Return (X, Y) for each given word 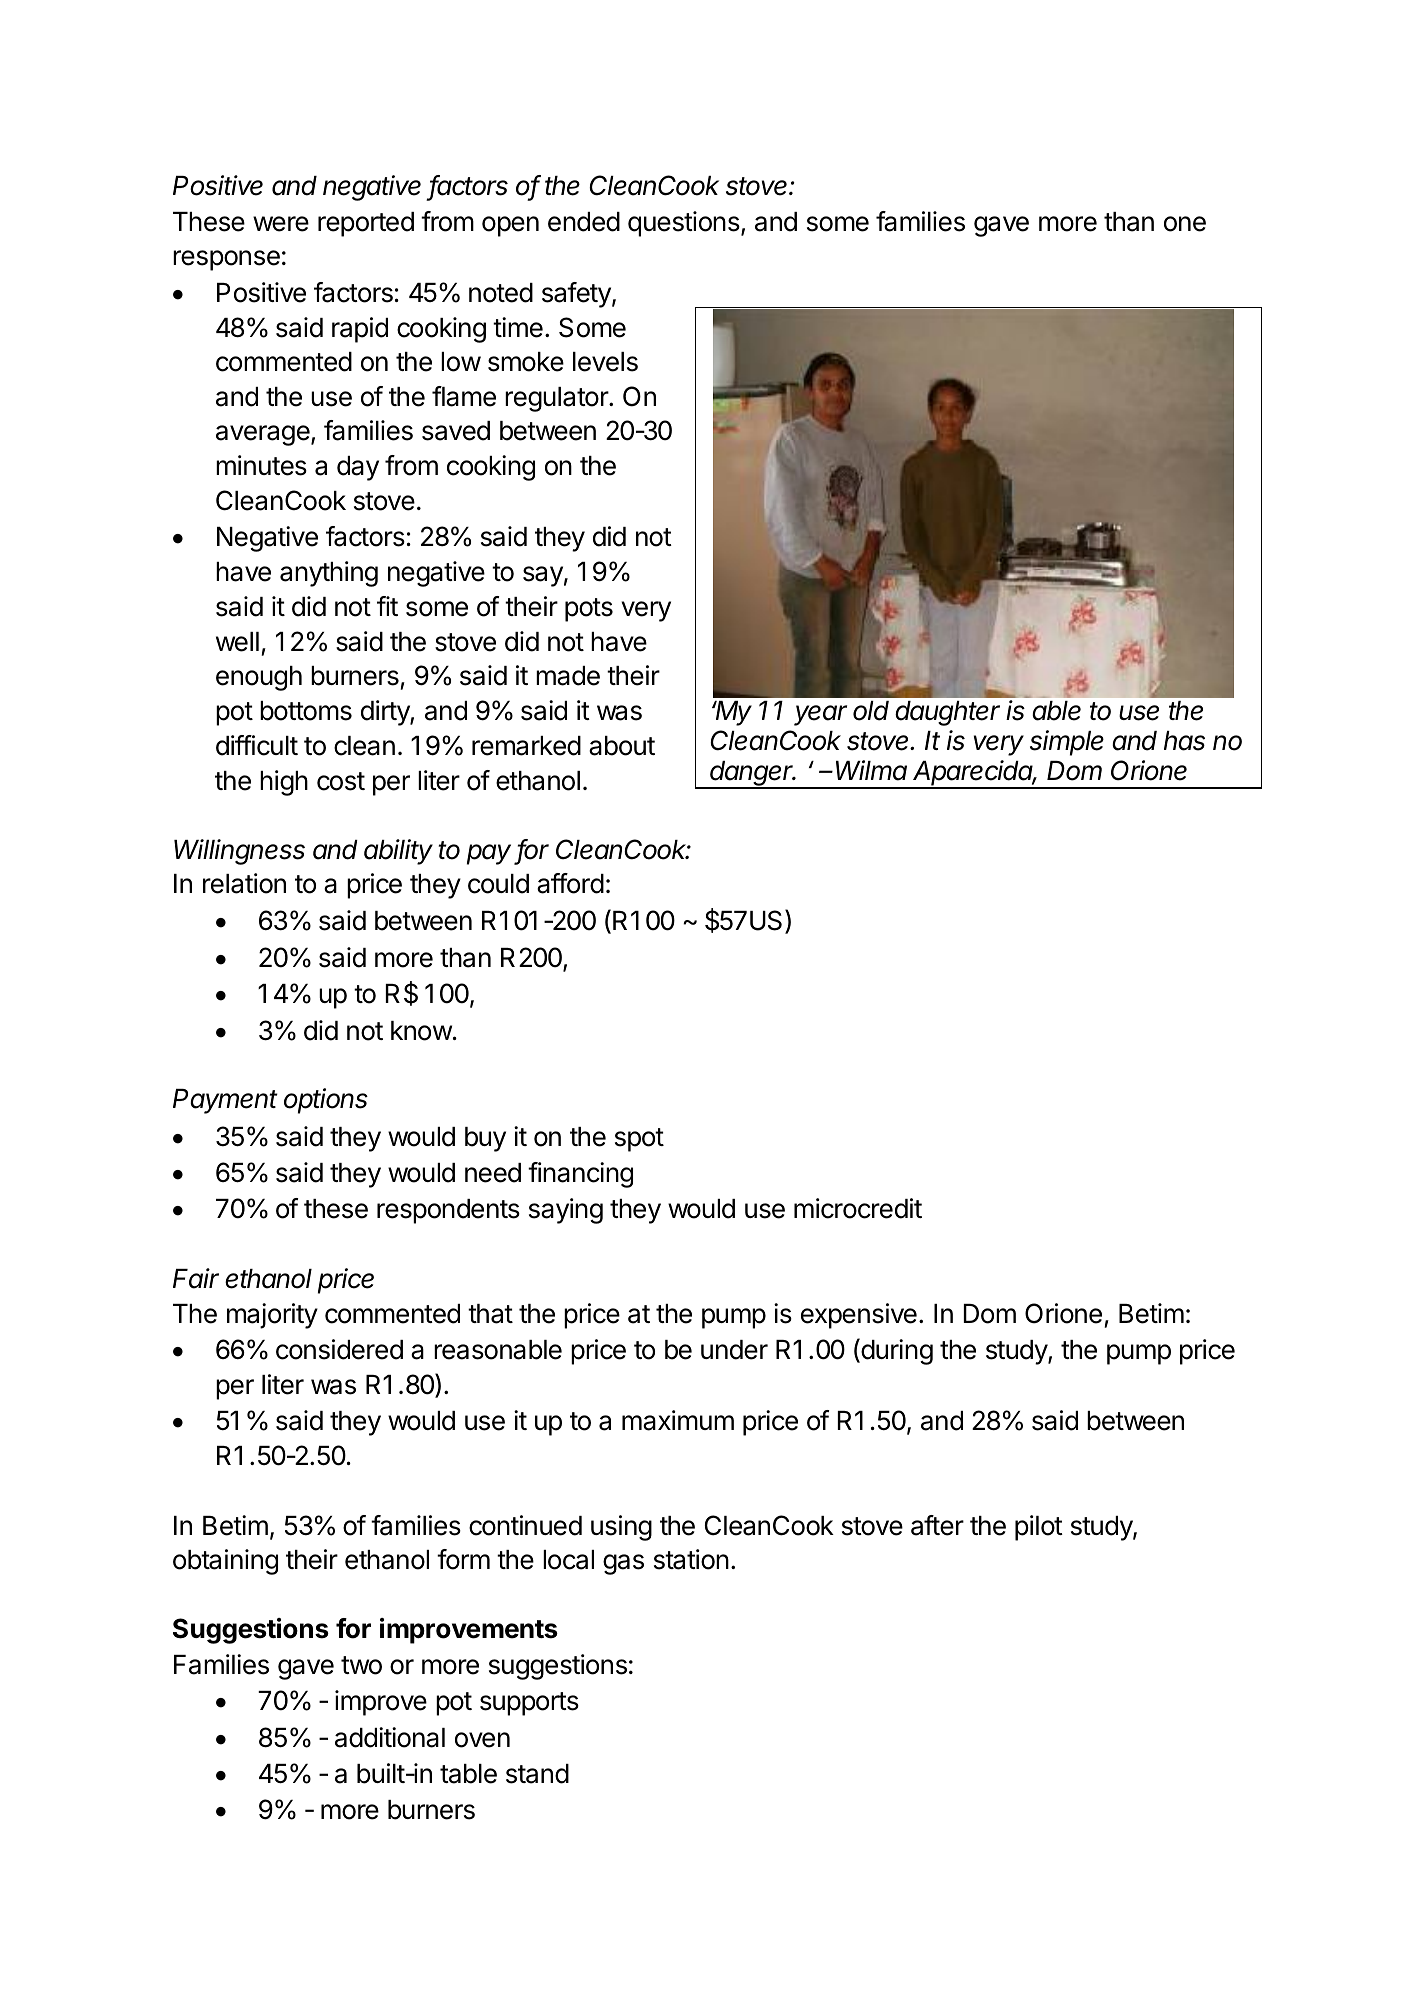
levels (605, 362)
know (421, 1031)
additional (390, 1737)
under (734, 1350)
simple (1067, 743)
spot (639, 1140)
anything (329, 574)
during (896, 1351)
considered (339, 1349)
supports (529, 1704)
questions (685, 224)
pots (589, 610)
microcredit (858, 1208)
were (281, 224)
